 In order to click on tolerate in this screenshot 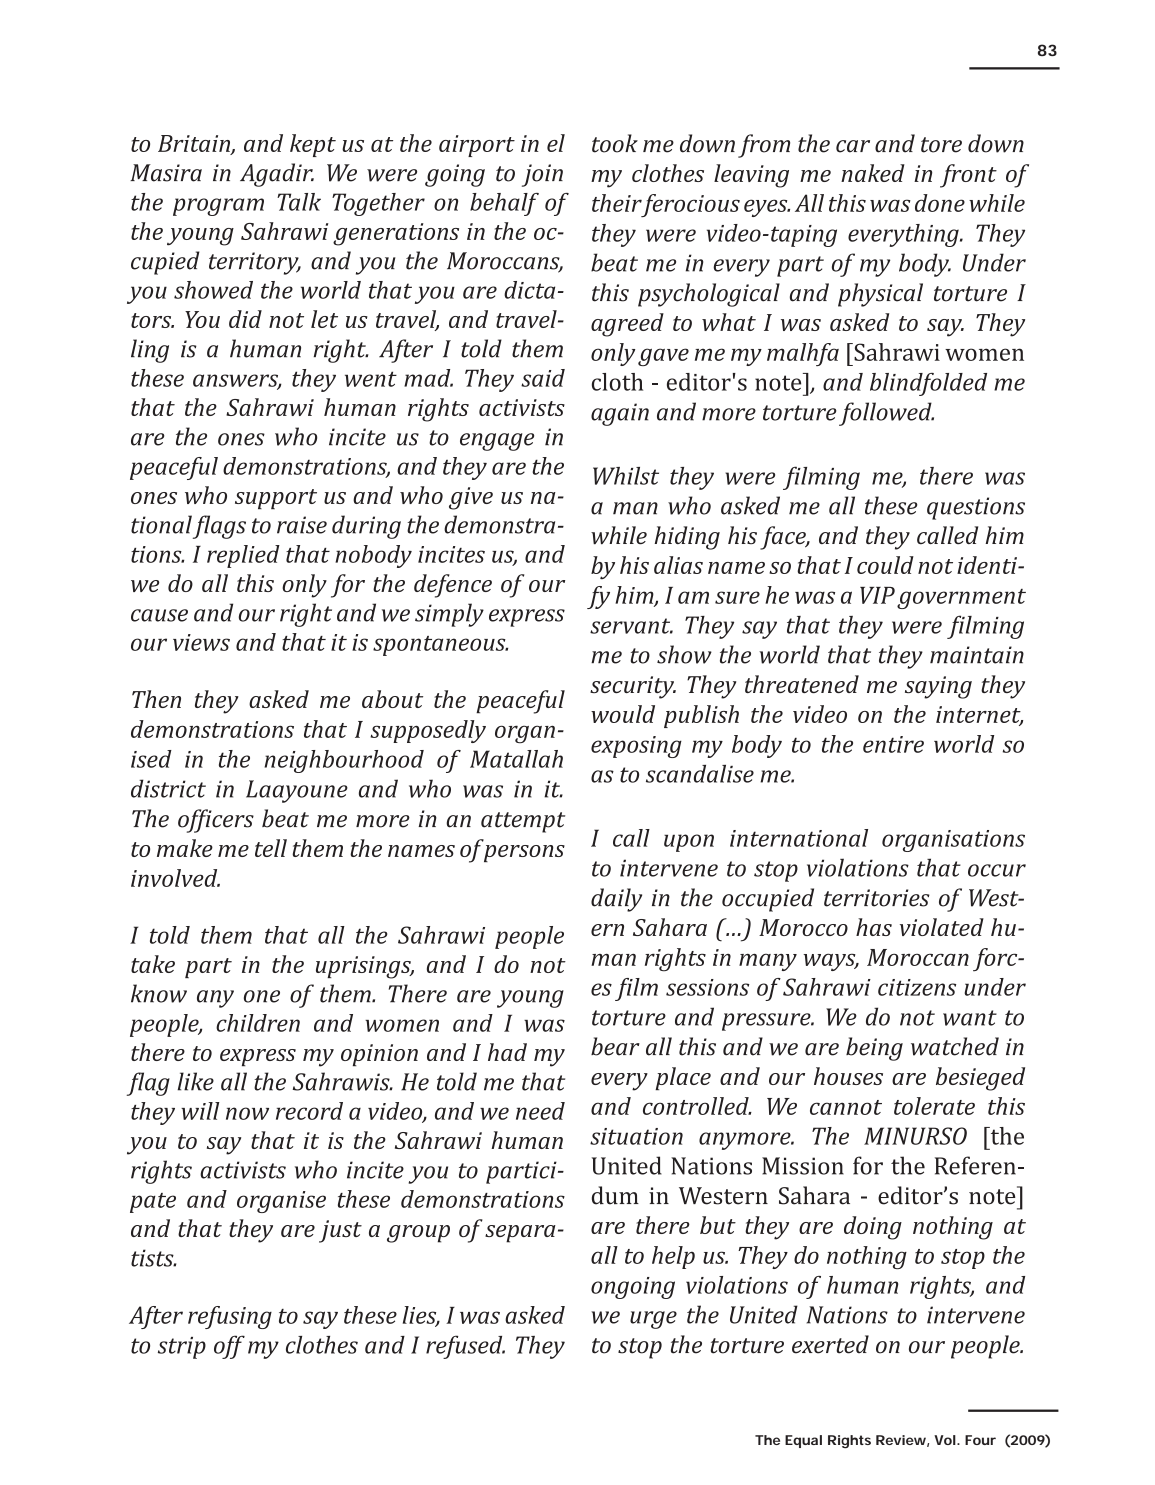, I will do `click(934, 1106)`.
